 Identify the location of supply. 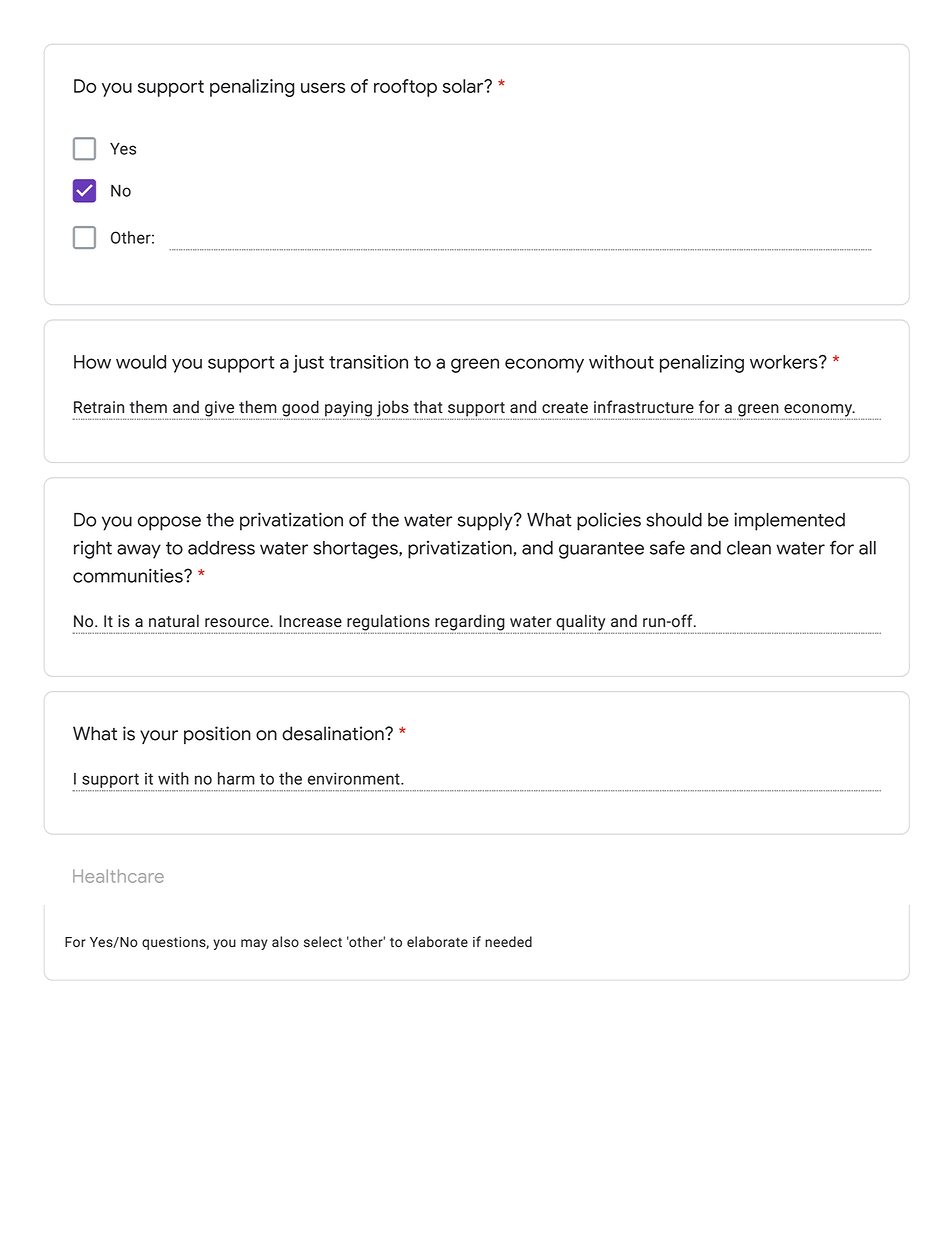
(486, 522).
